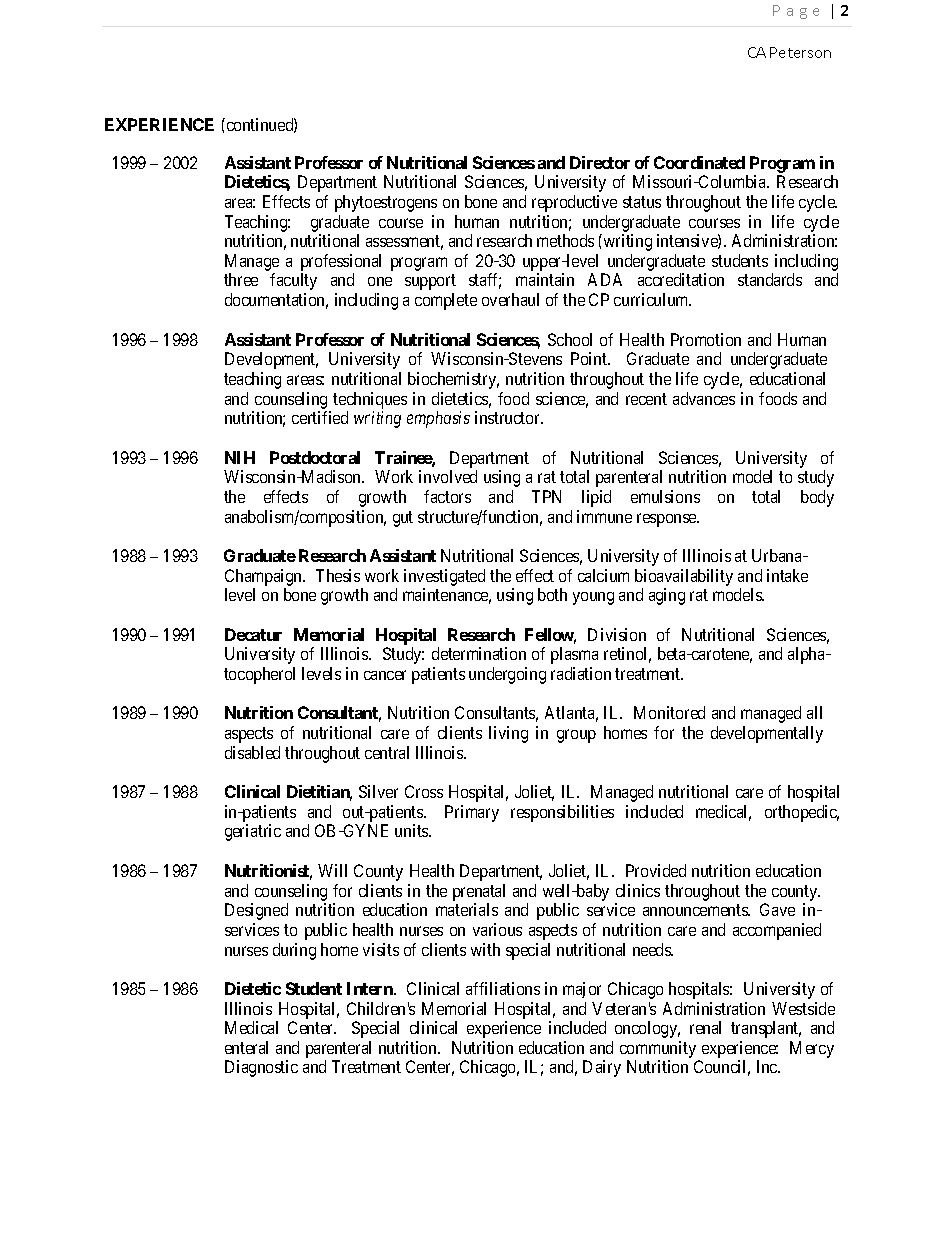 The width and height of the screenshot is (952, 1233). Describe the element at coordinates (386, 203) in the screenshot. I see `phytoestrogens` at that location.
